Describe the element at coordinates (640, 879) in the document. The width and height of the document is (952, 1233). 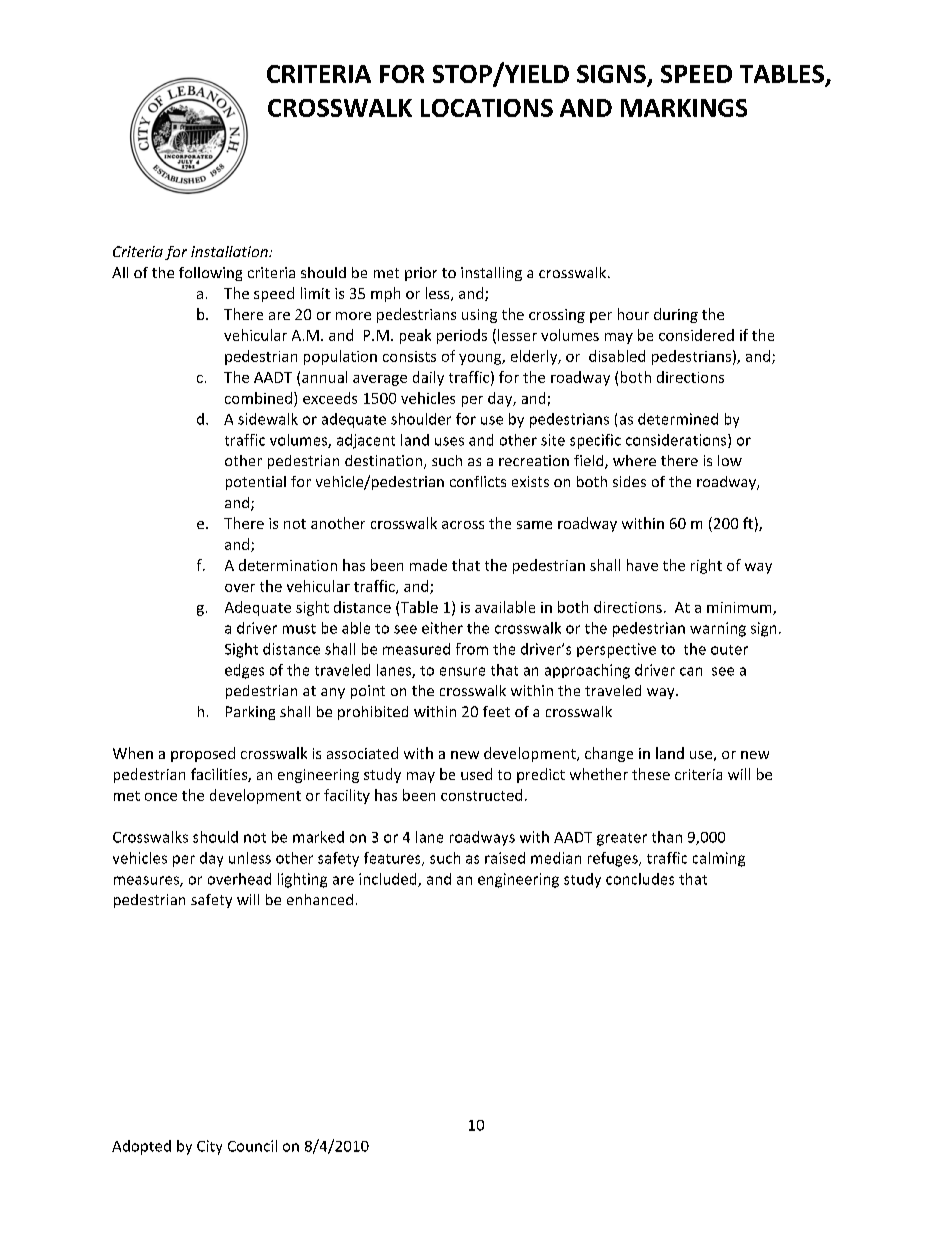
I see `concludes` at that location.
